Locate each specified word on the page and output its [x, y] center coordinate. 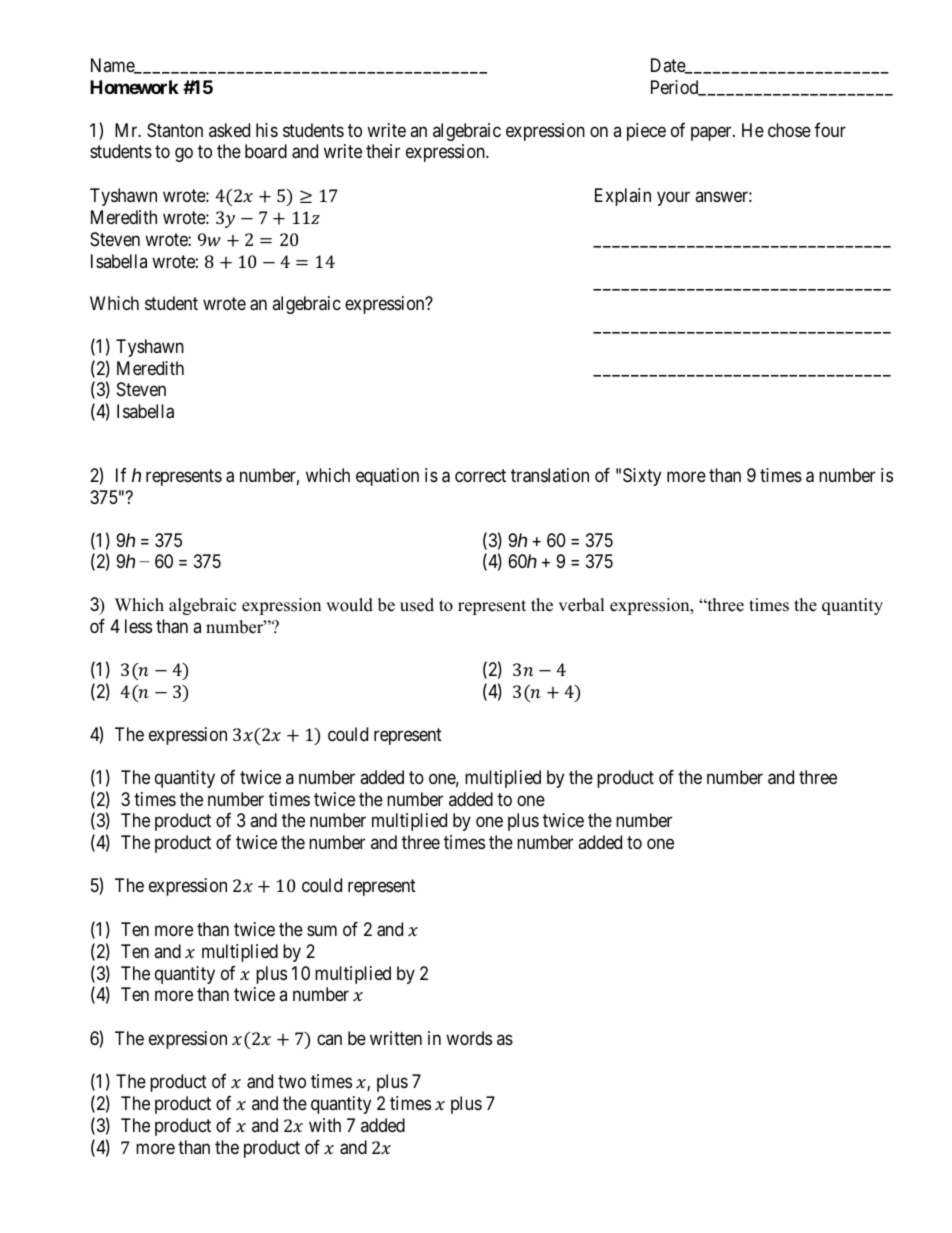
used [417, 605]
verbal [581, 605]
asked [229, 130]
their [383, 151]
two [292, 1081]
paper [712, 133]
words [469, 1038]
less [138, 626]
